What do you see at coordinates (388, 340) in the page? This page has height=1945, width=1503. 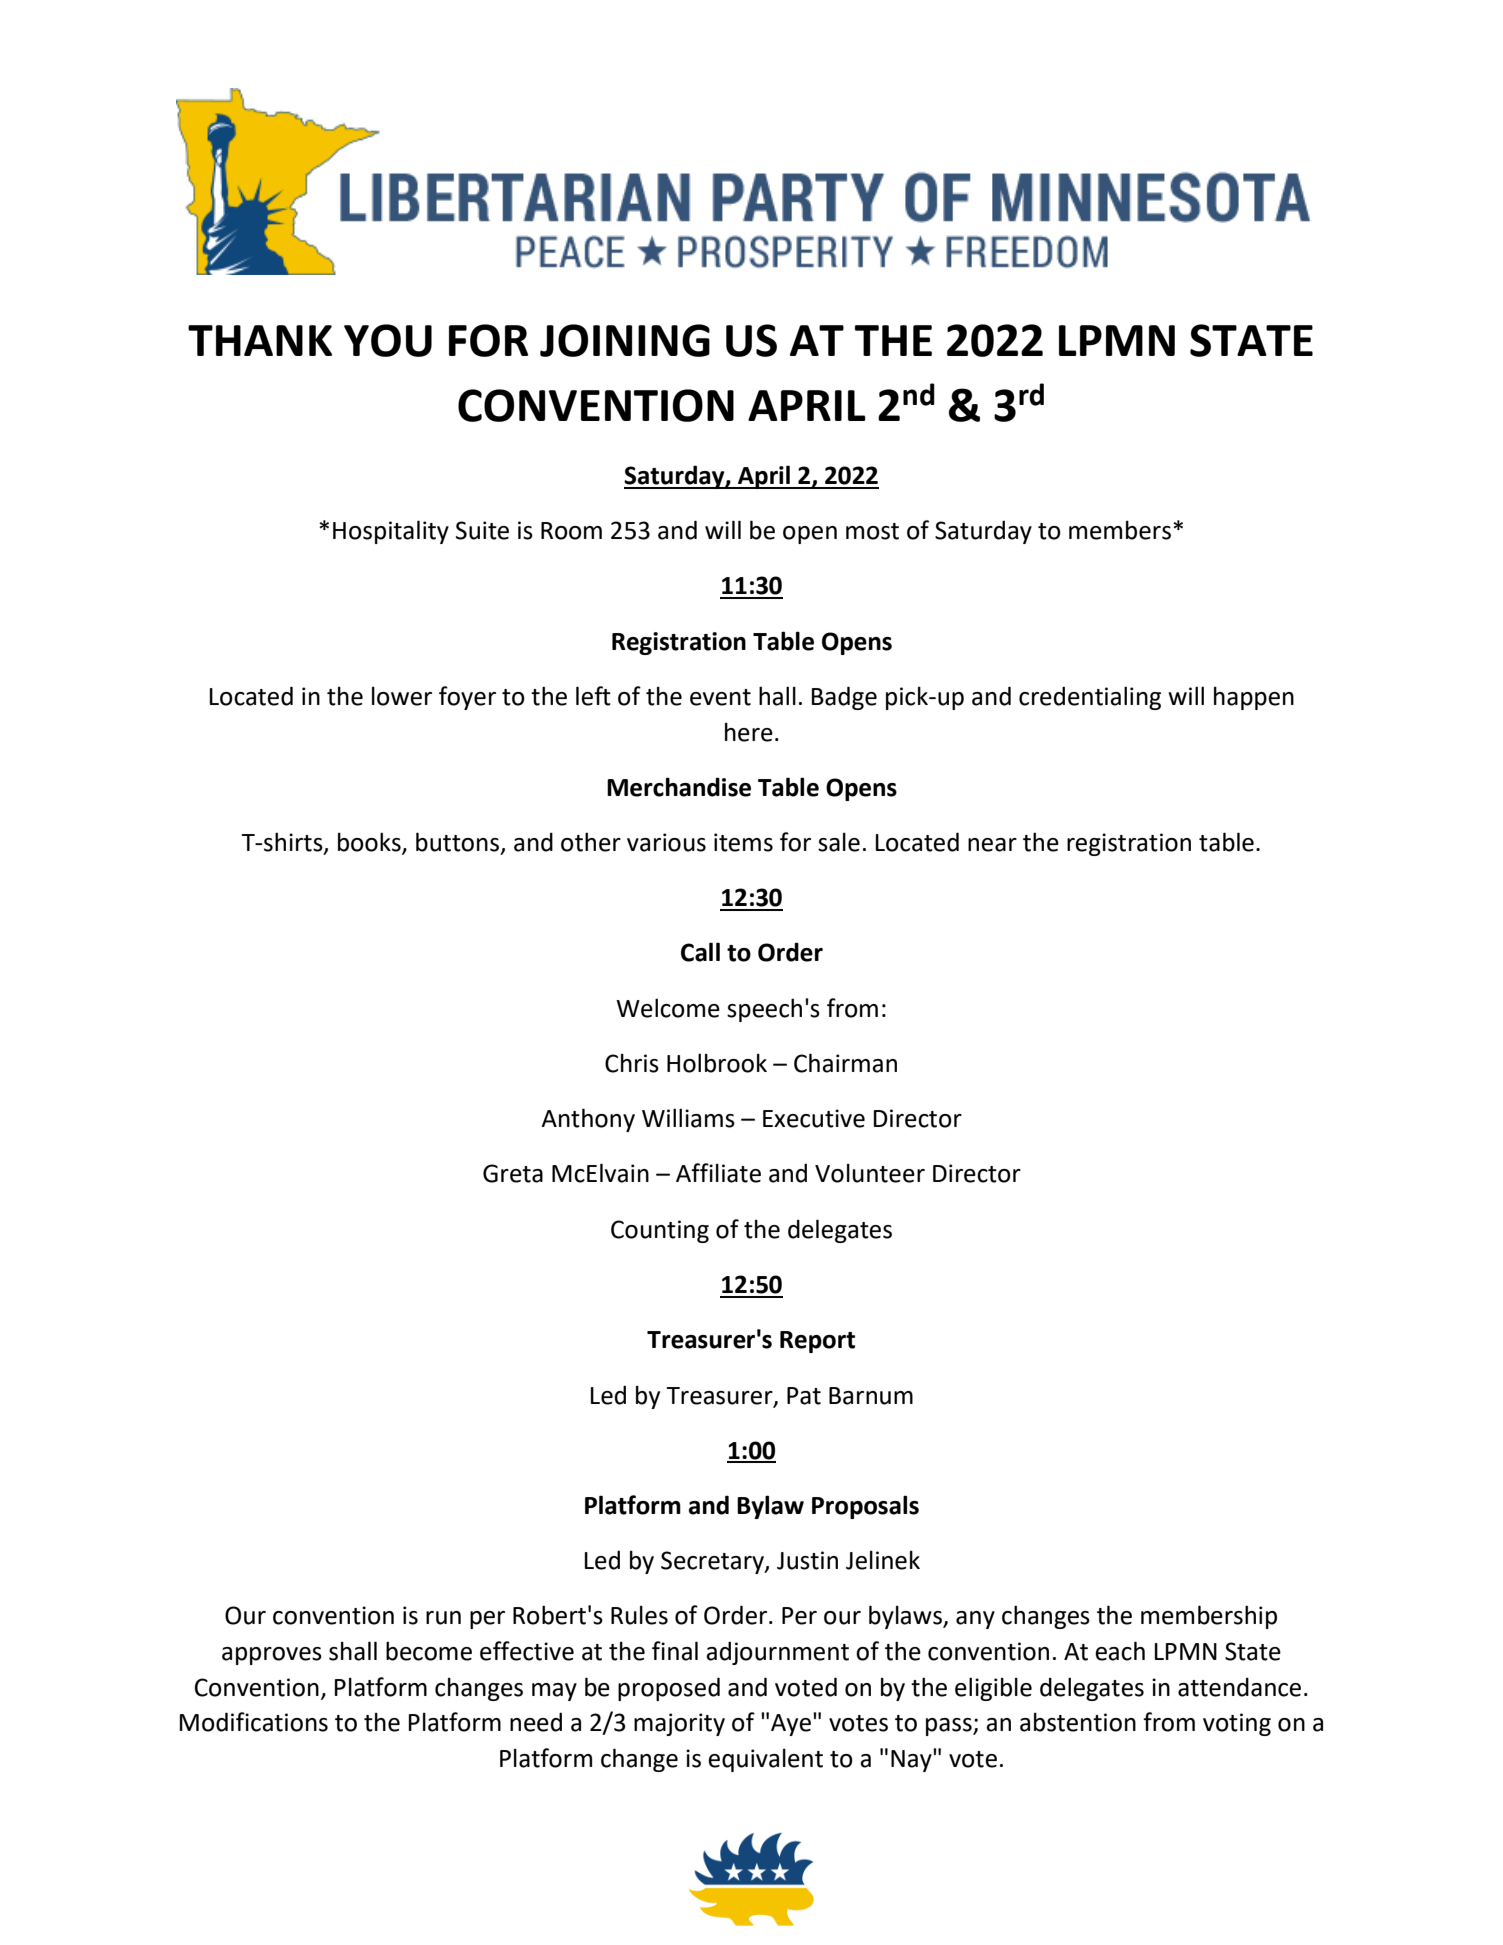 I see `YOU` at bounding box center [388, 340].
